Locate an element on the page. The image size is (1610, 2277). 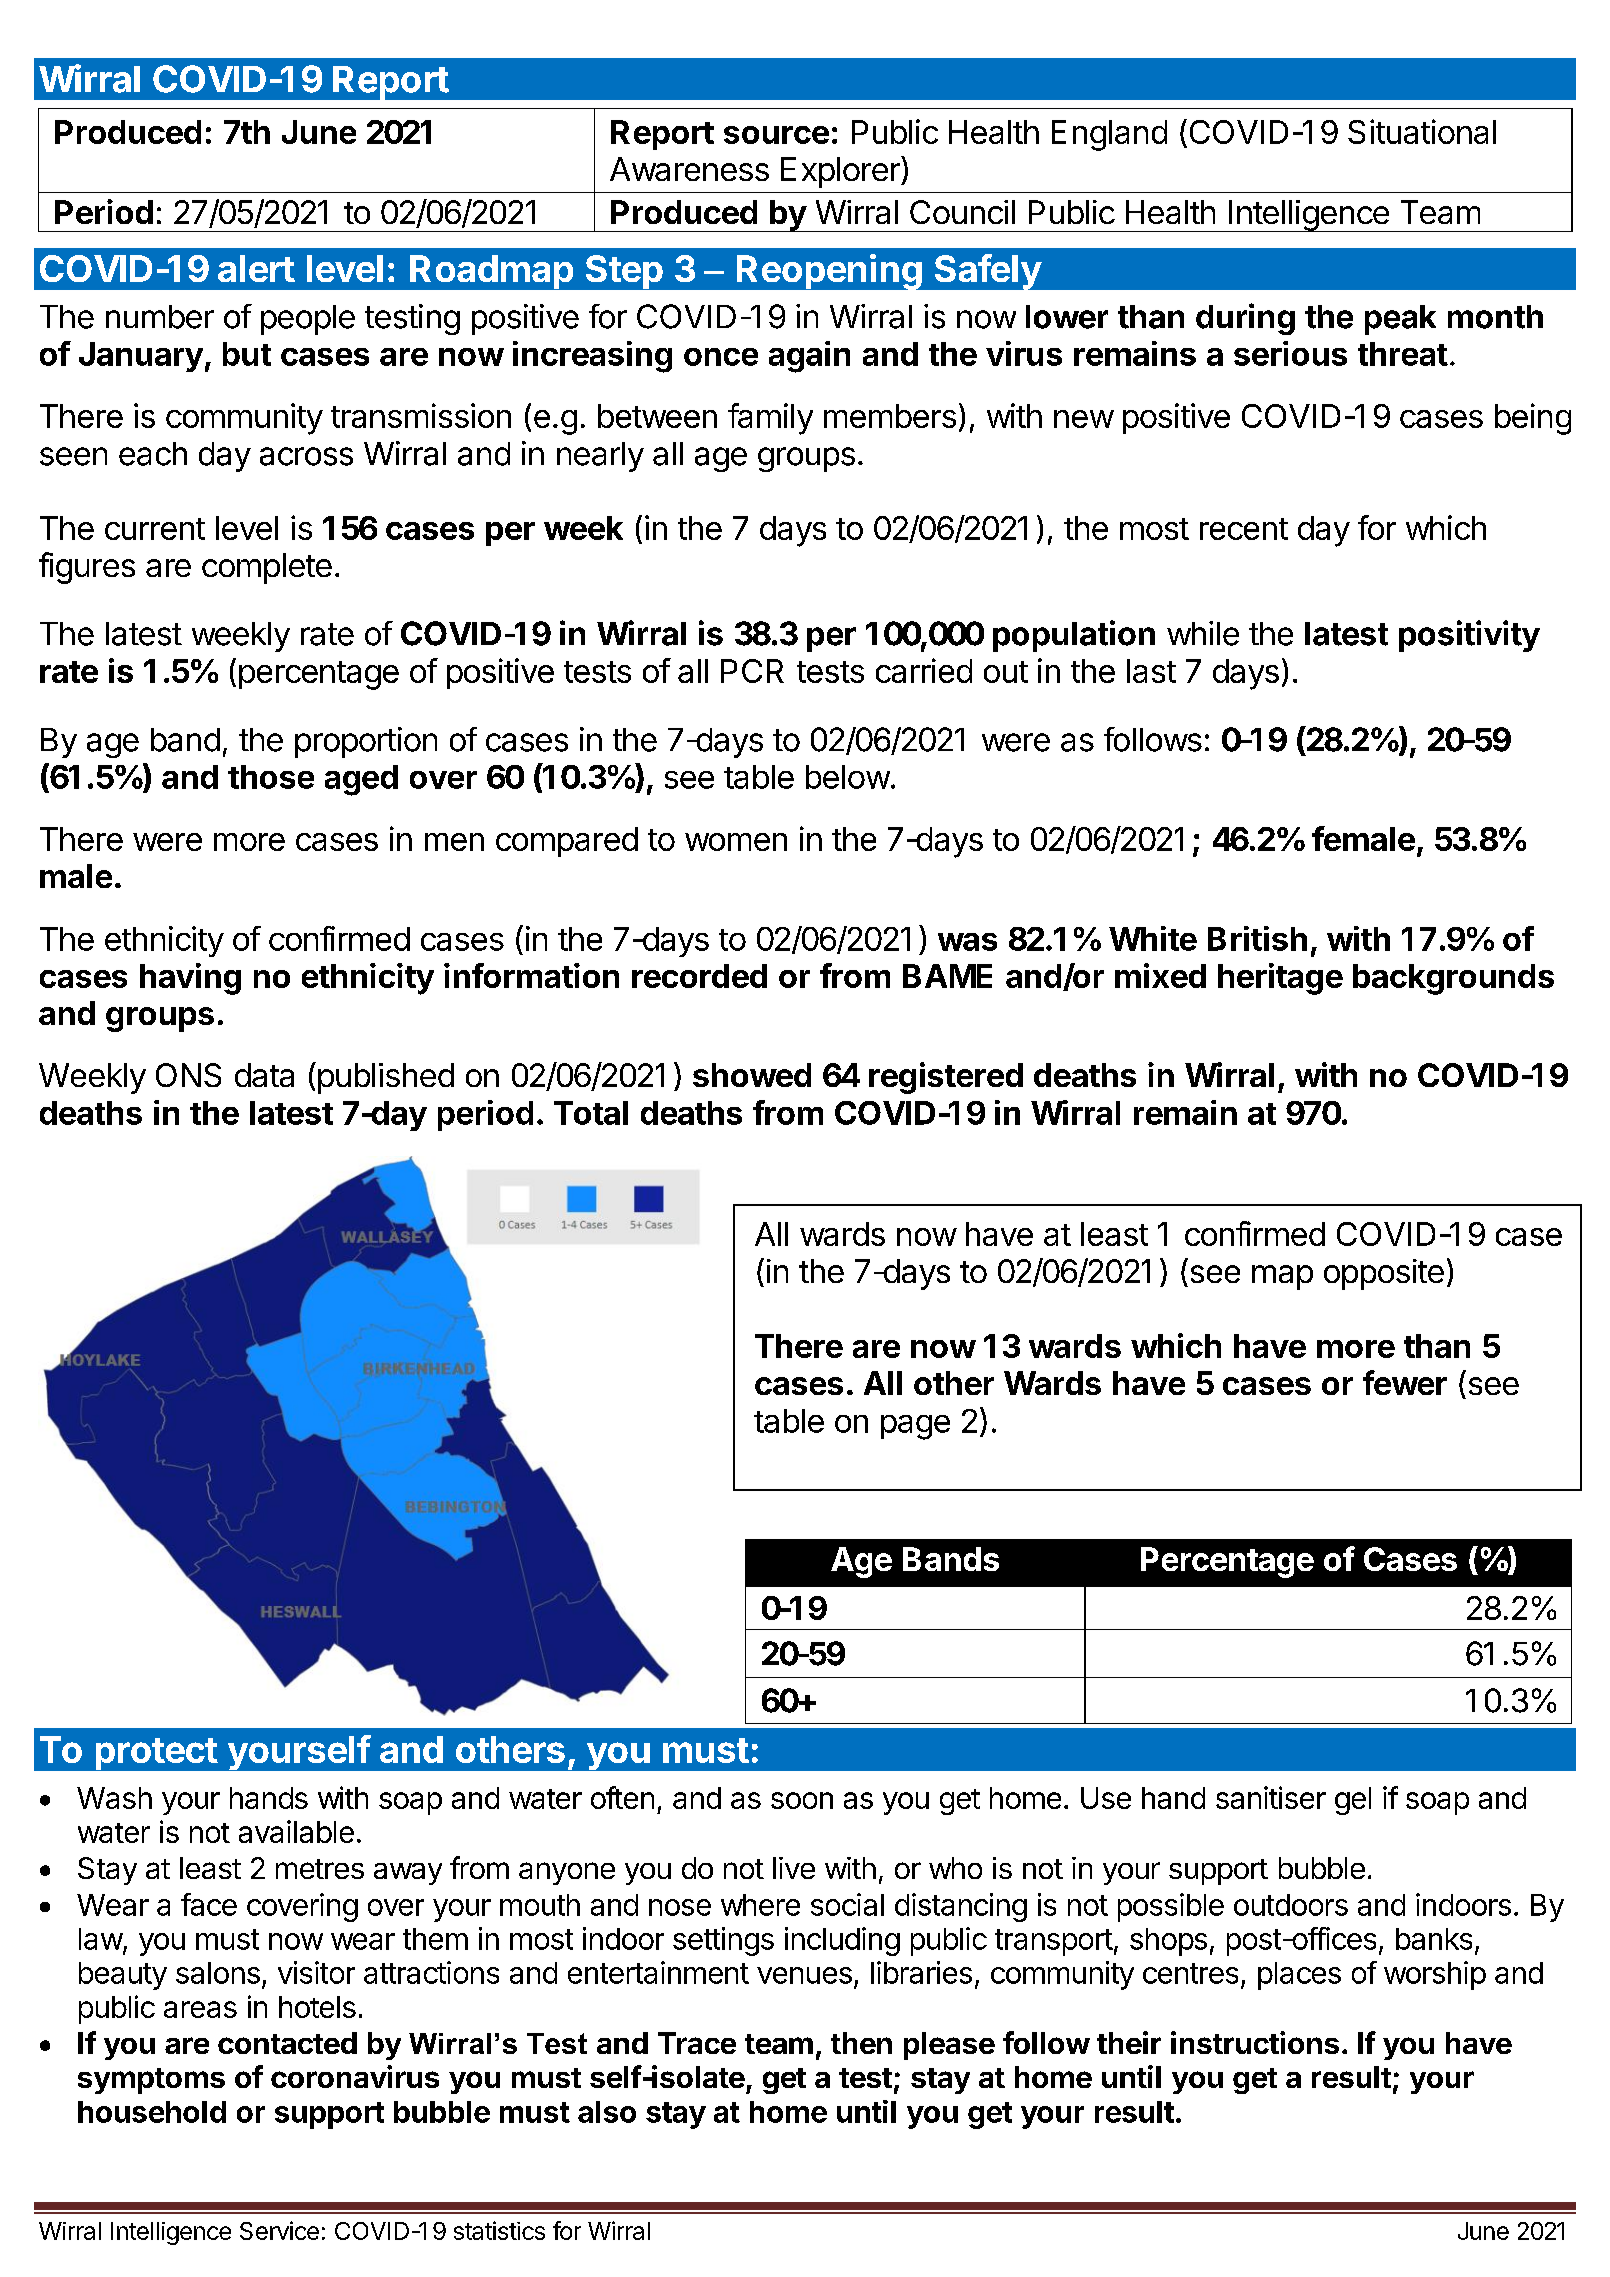
instructions is located at coordinates (1255, 2042).
